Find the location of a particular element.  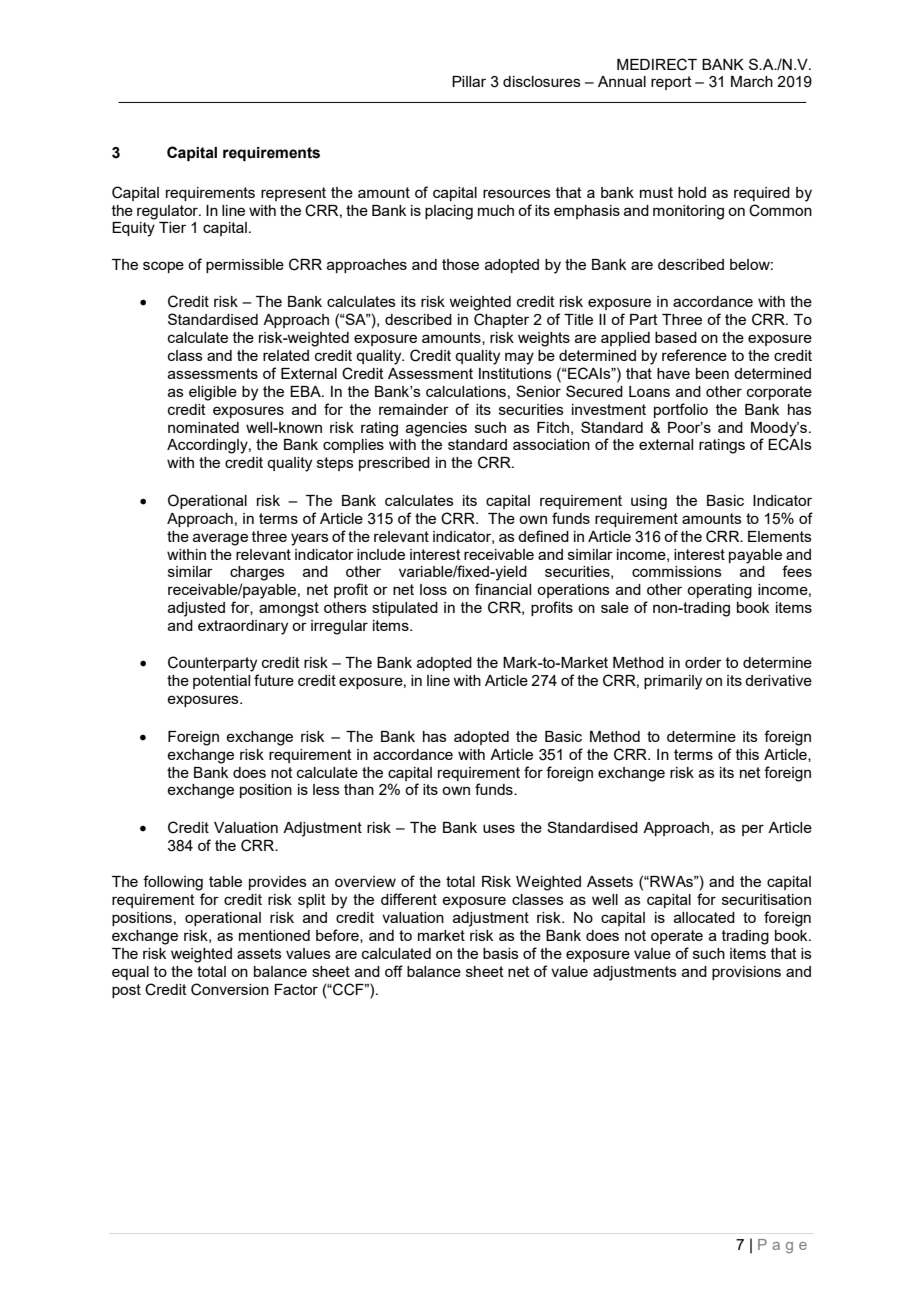

agencies is located at coordinates (436, 429).
